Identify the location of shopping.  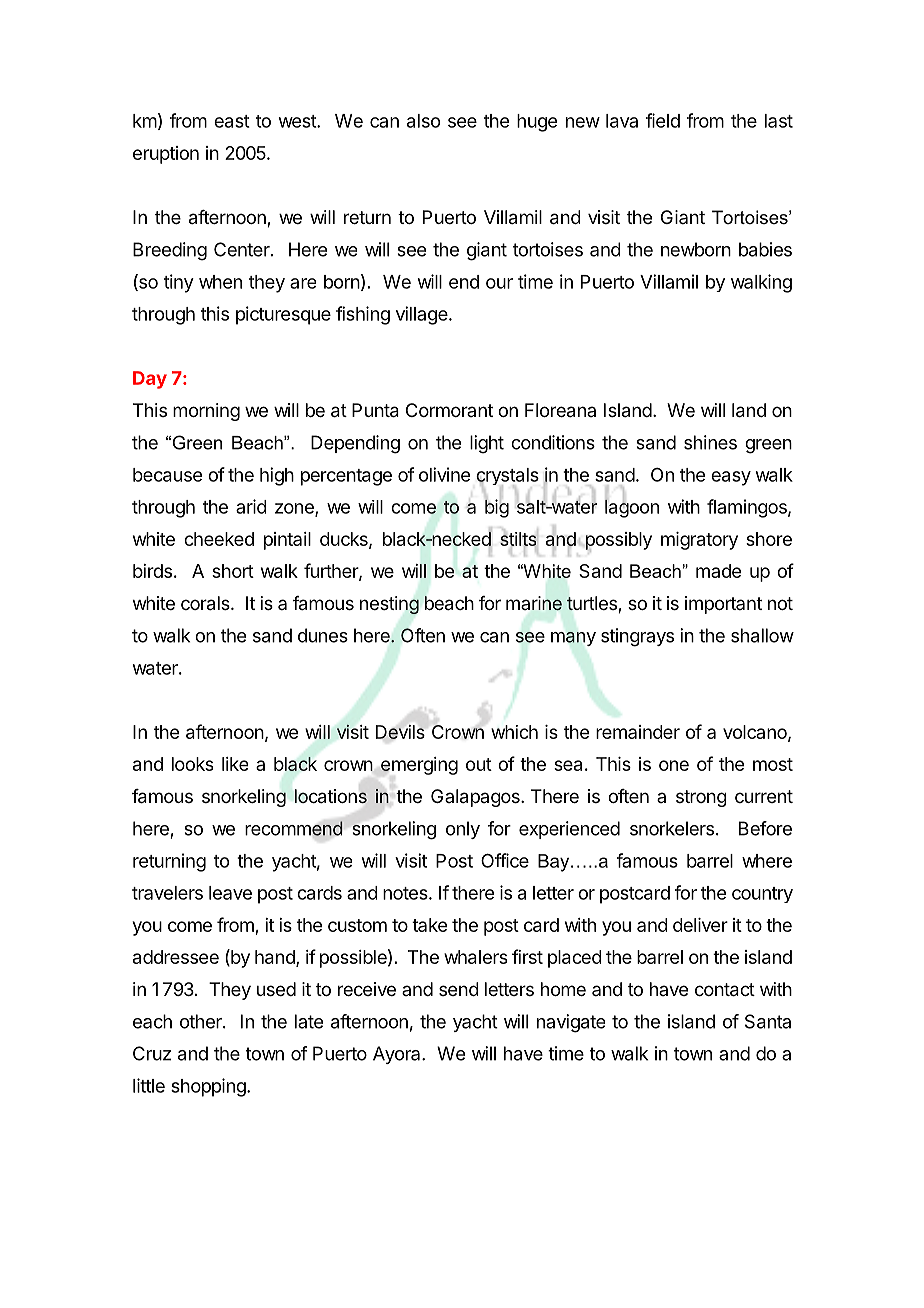
(208, 1087).
